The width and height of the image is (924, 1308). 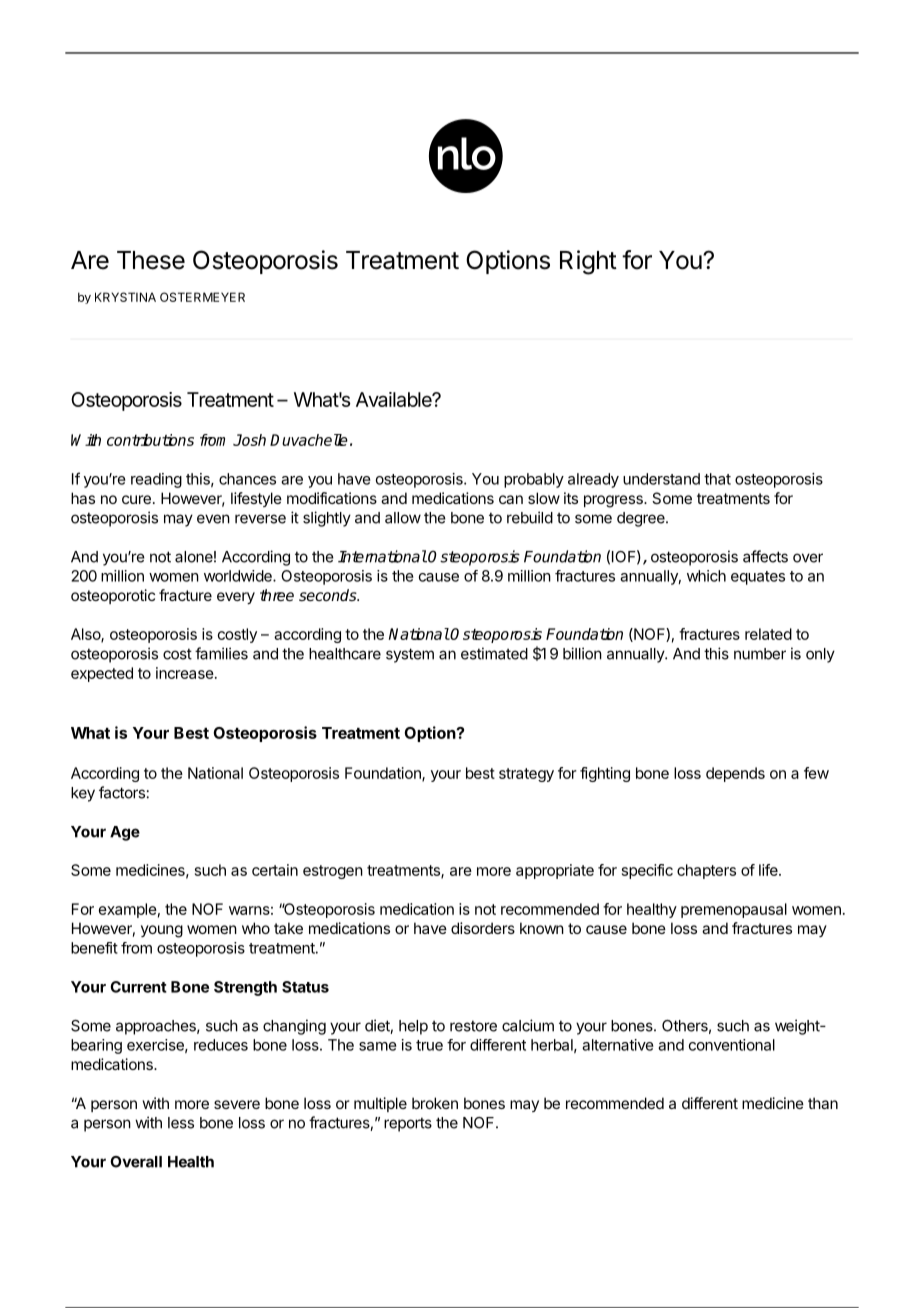 I want to click on allow, so click(x=403, y=518).
